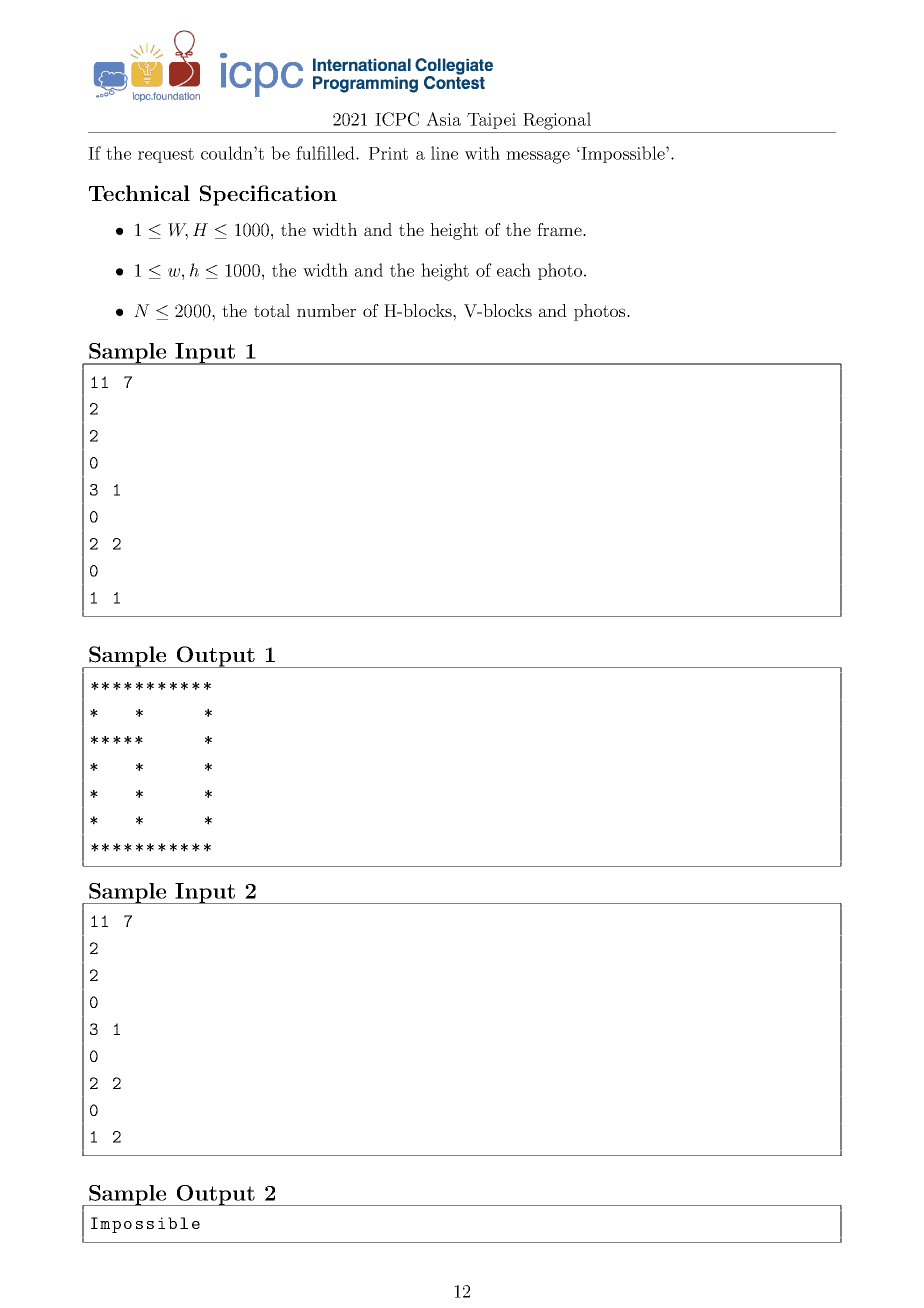 The height and width of the page is (1308, 924). What do you see at coordinates (514, 270) in the page?
I see `each` at bounding box center [514, 270].
